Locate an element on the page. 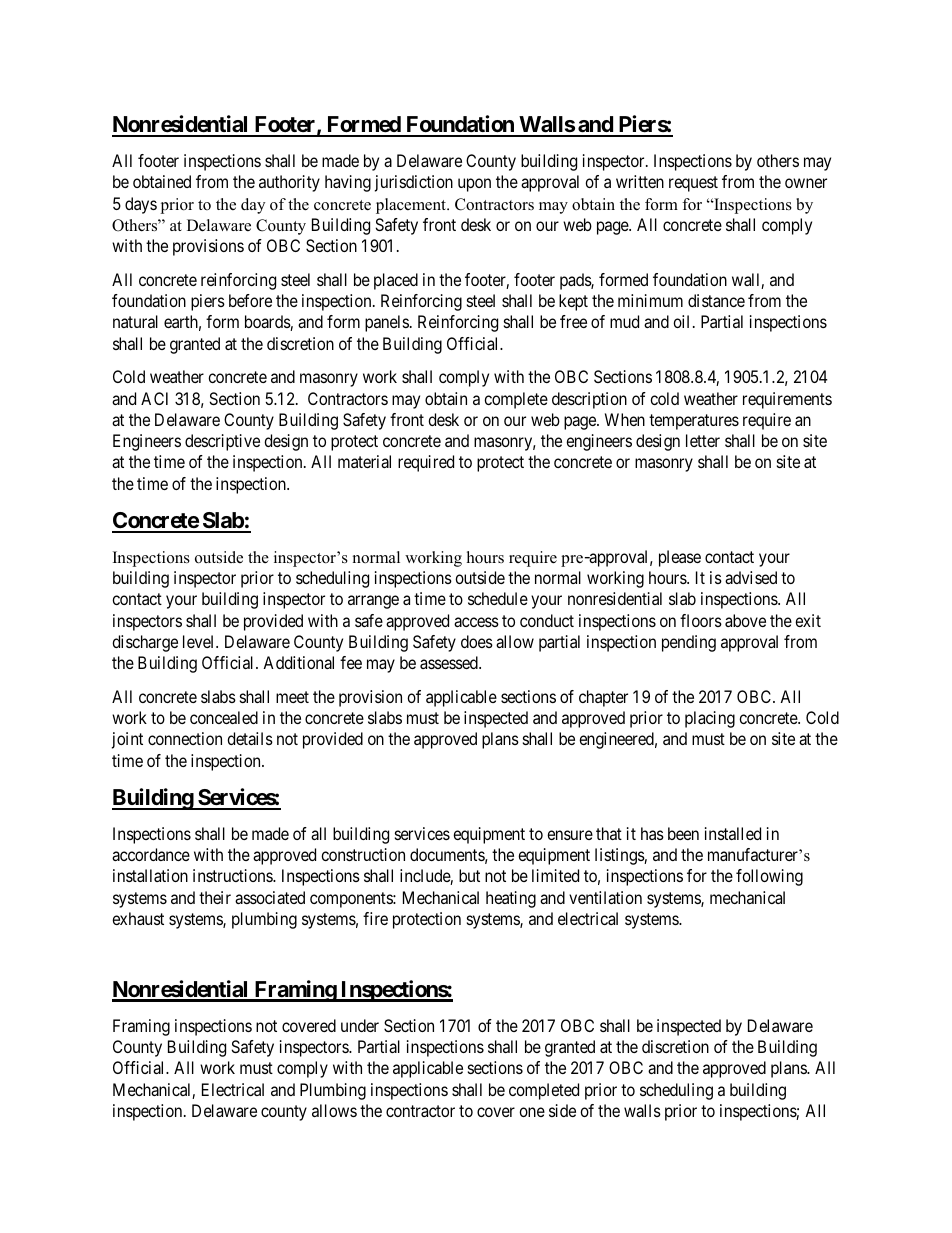 This image has width=952, height=1233. under is located at coordinates (360, 1025).
